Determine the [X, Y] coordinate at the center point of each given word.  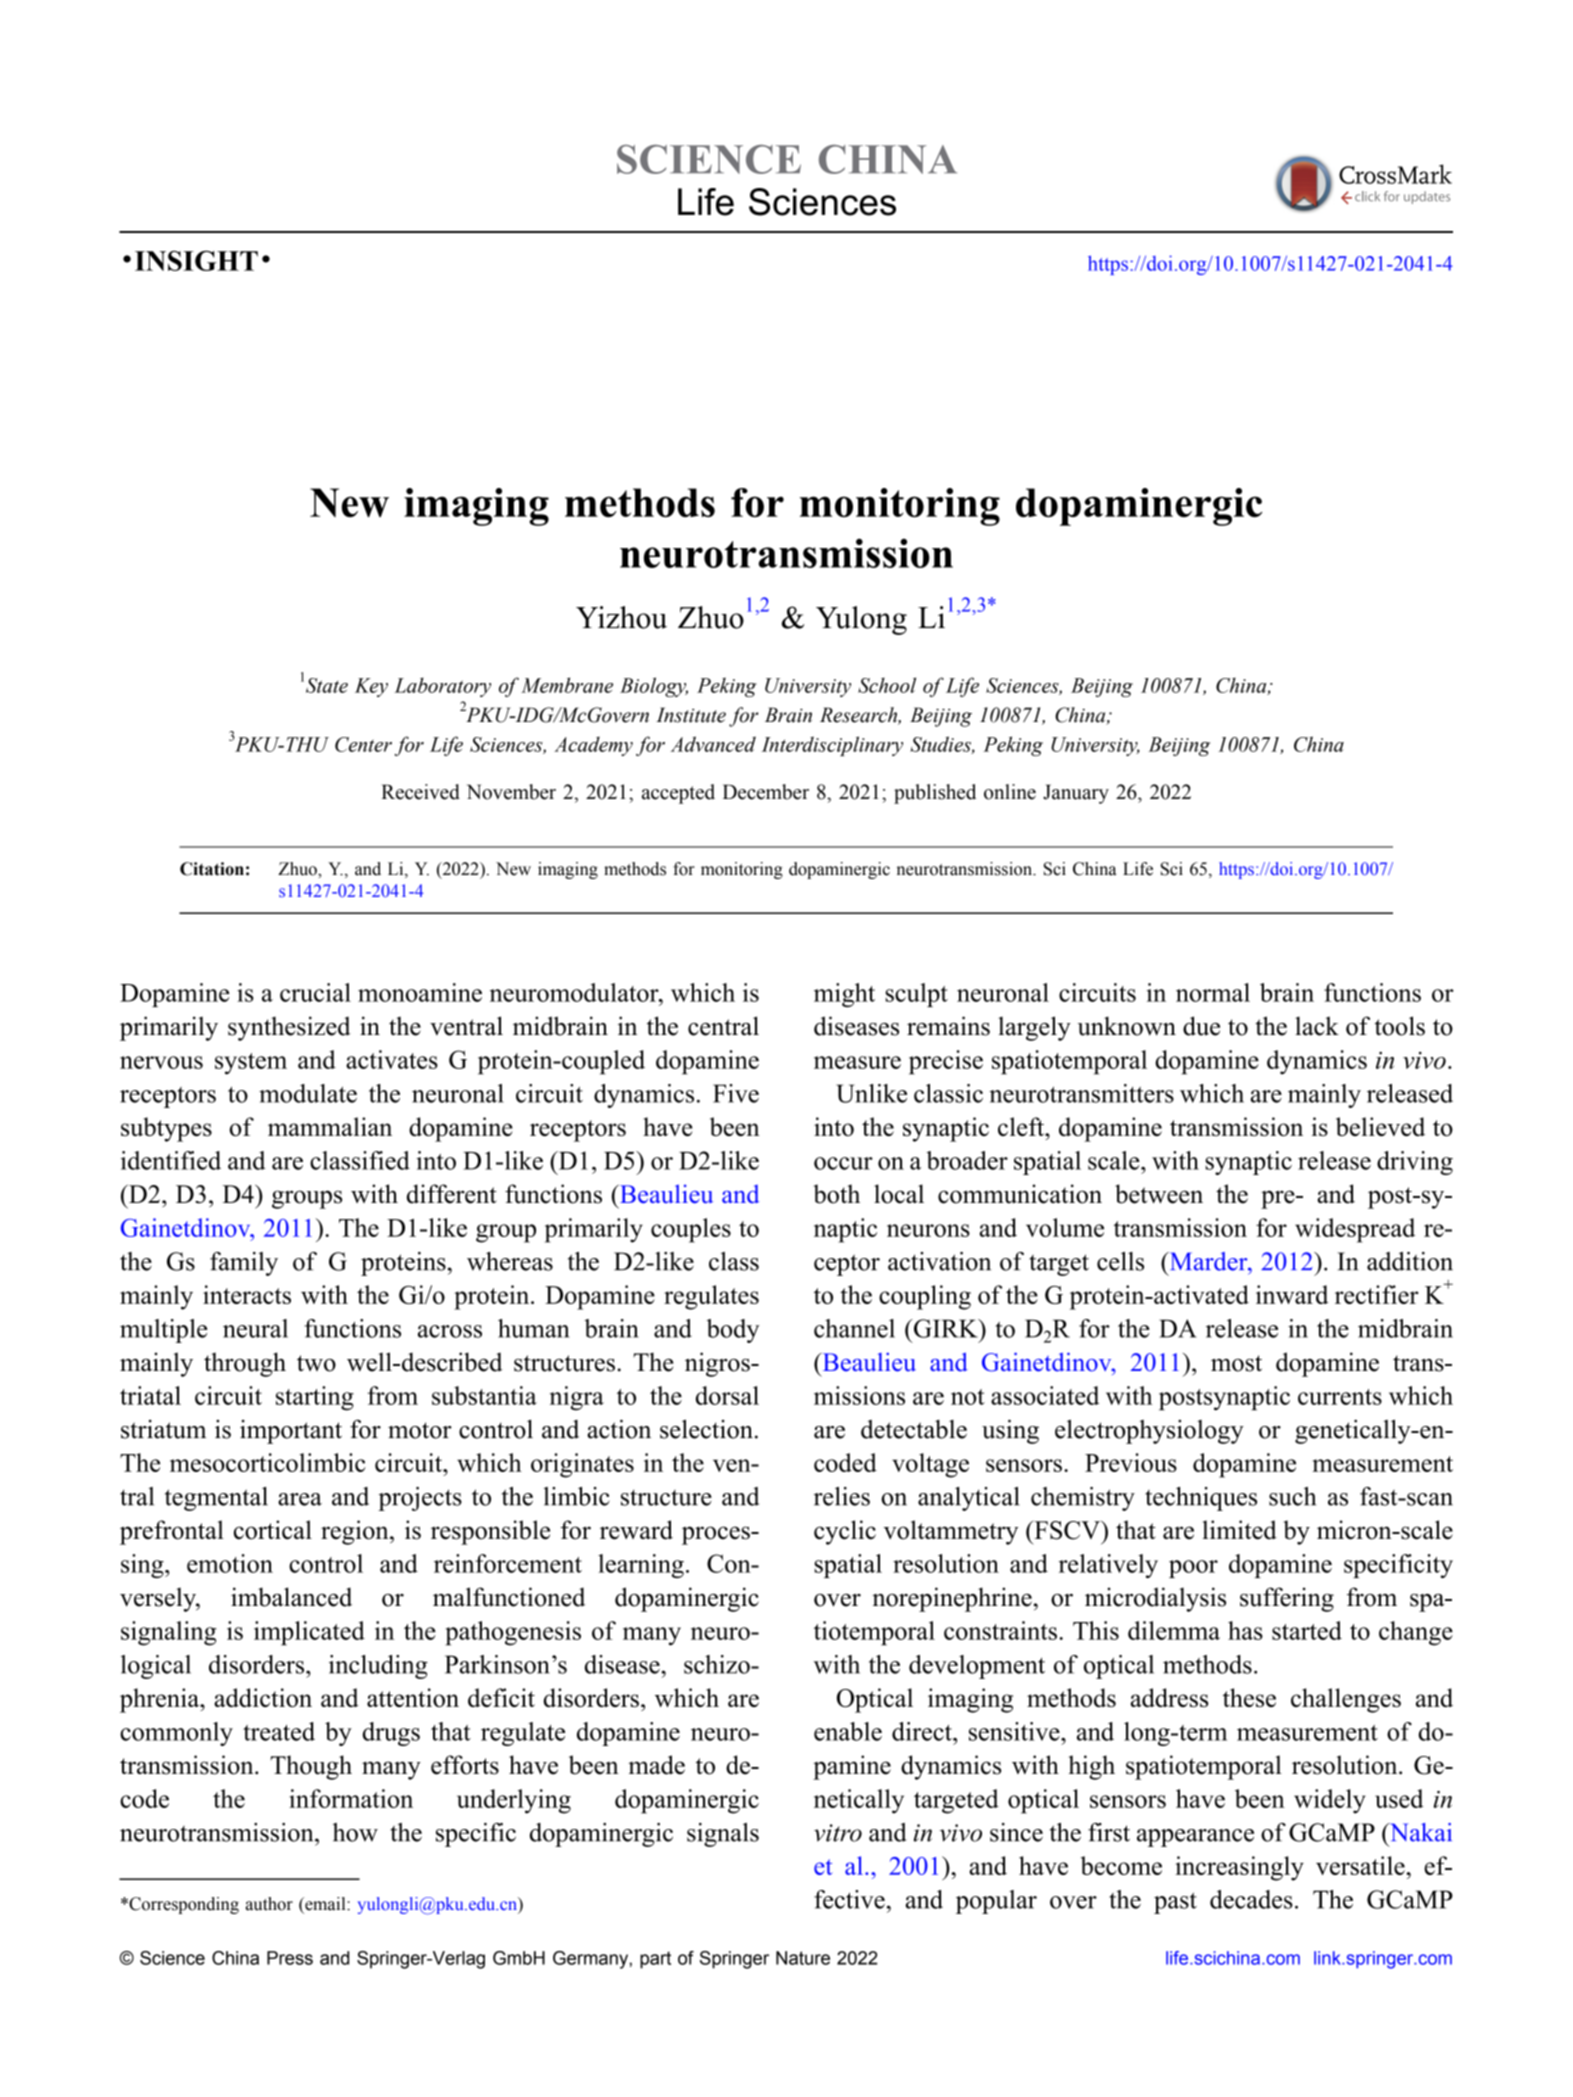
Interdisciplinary [832, 746]
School [887, 685]
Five [736, 1093]
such [1292, 1496]
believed [1380, 1126]
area [300, 1499]
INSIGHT [196, 261]
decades [1251, 1899]
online [1010, 792]
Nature [803, 1958]
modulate [308, 1093]
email [325, 1904]
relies [842, 1496]
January [1076, 794]
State [327, 685]
